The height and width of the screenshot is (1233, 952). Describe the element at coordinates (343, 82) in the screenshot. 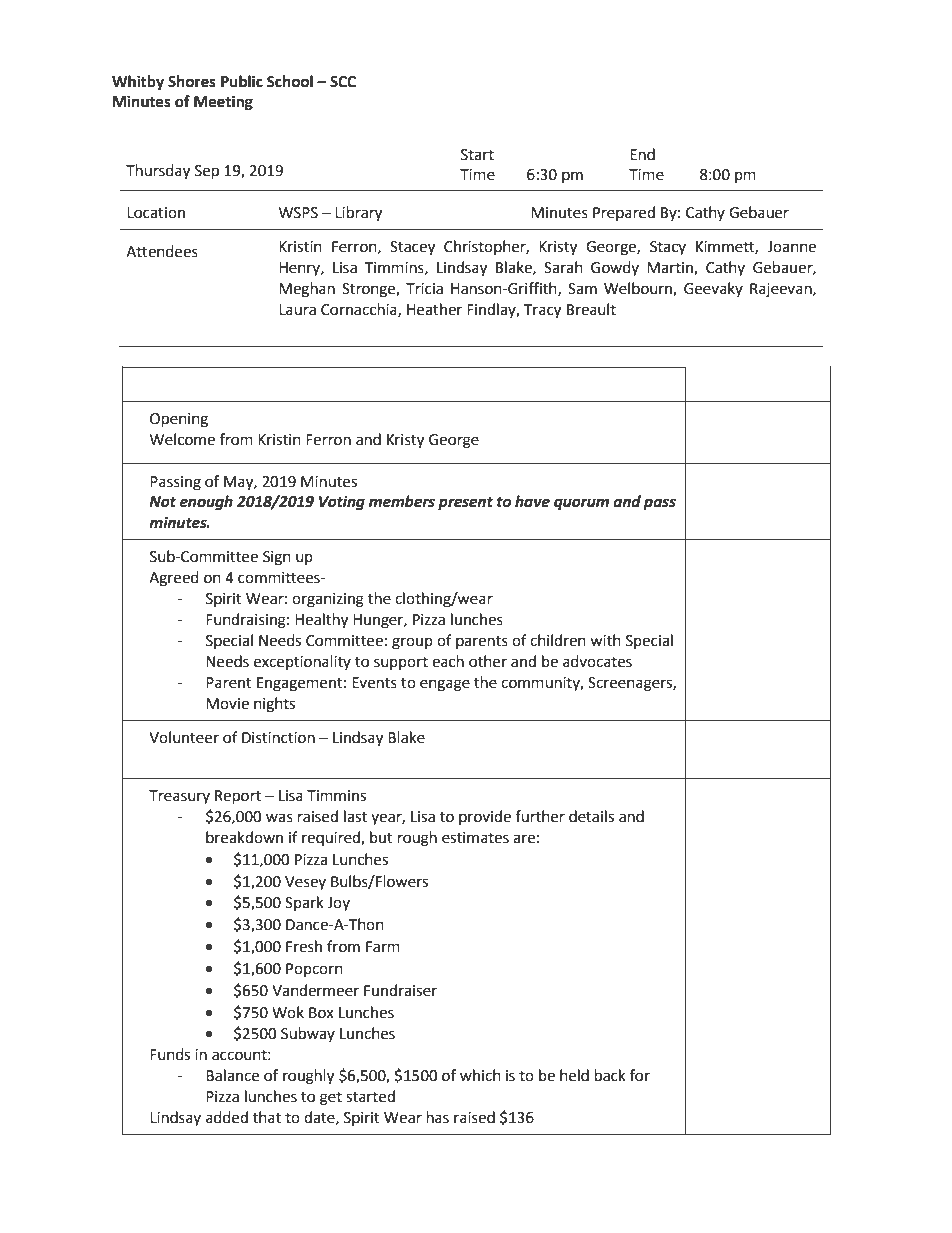

I see `SCC` at that location.
